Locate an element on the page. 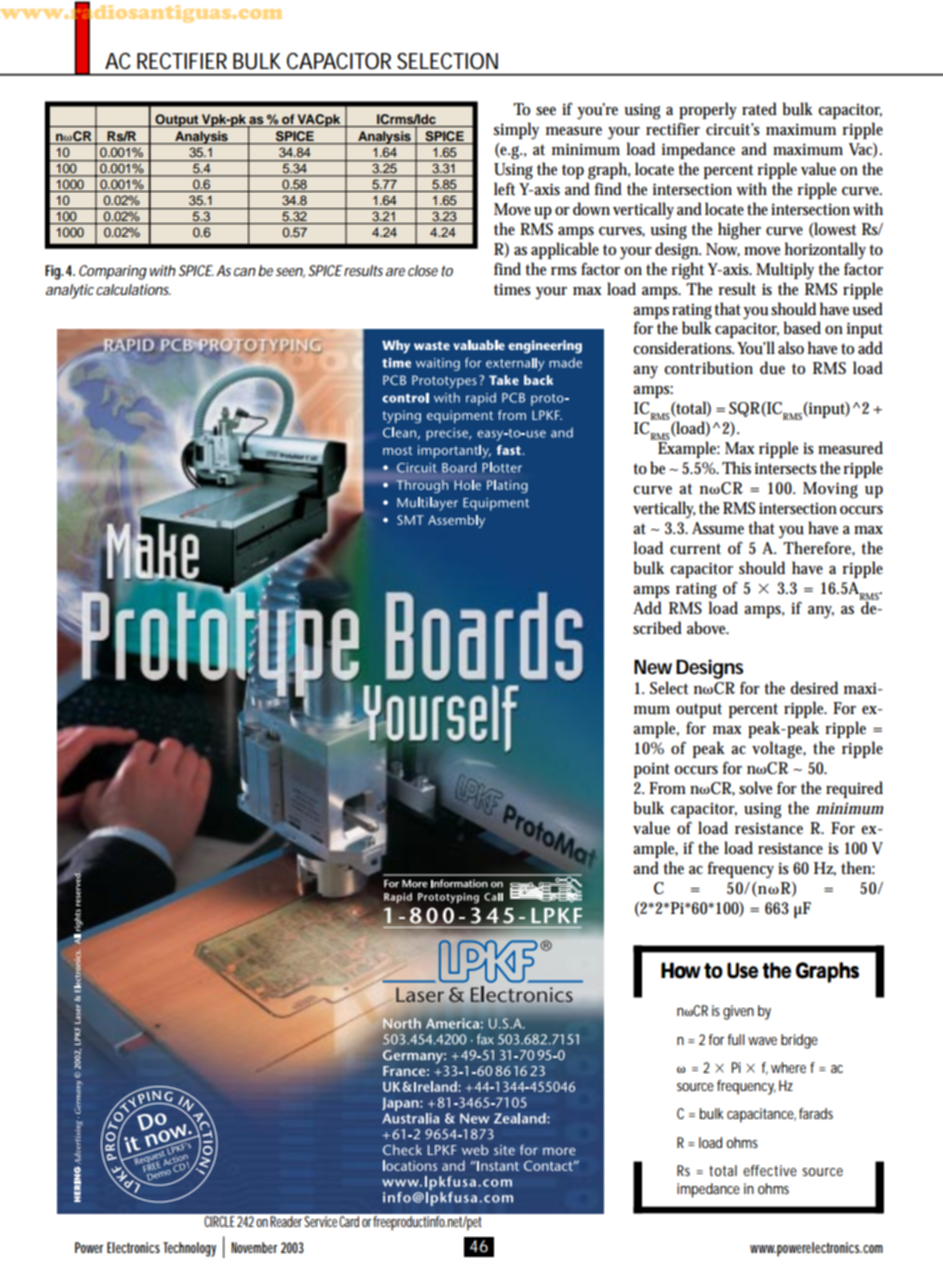 The height and width of the page is (1288, 943). From is located at coordinates (667, 788).
